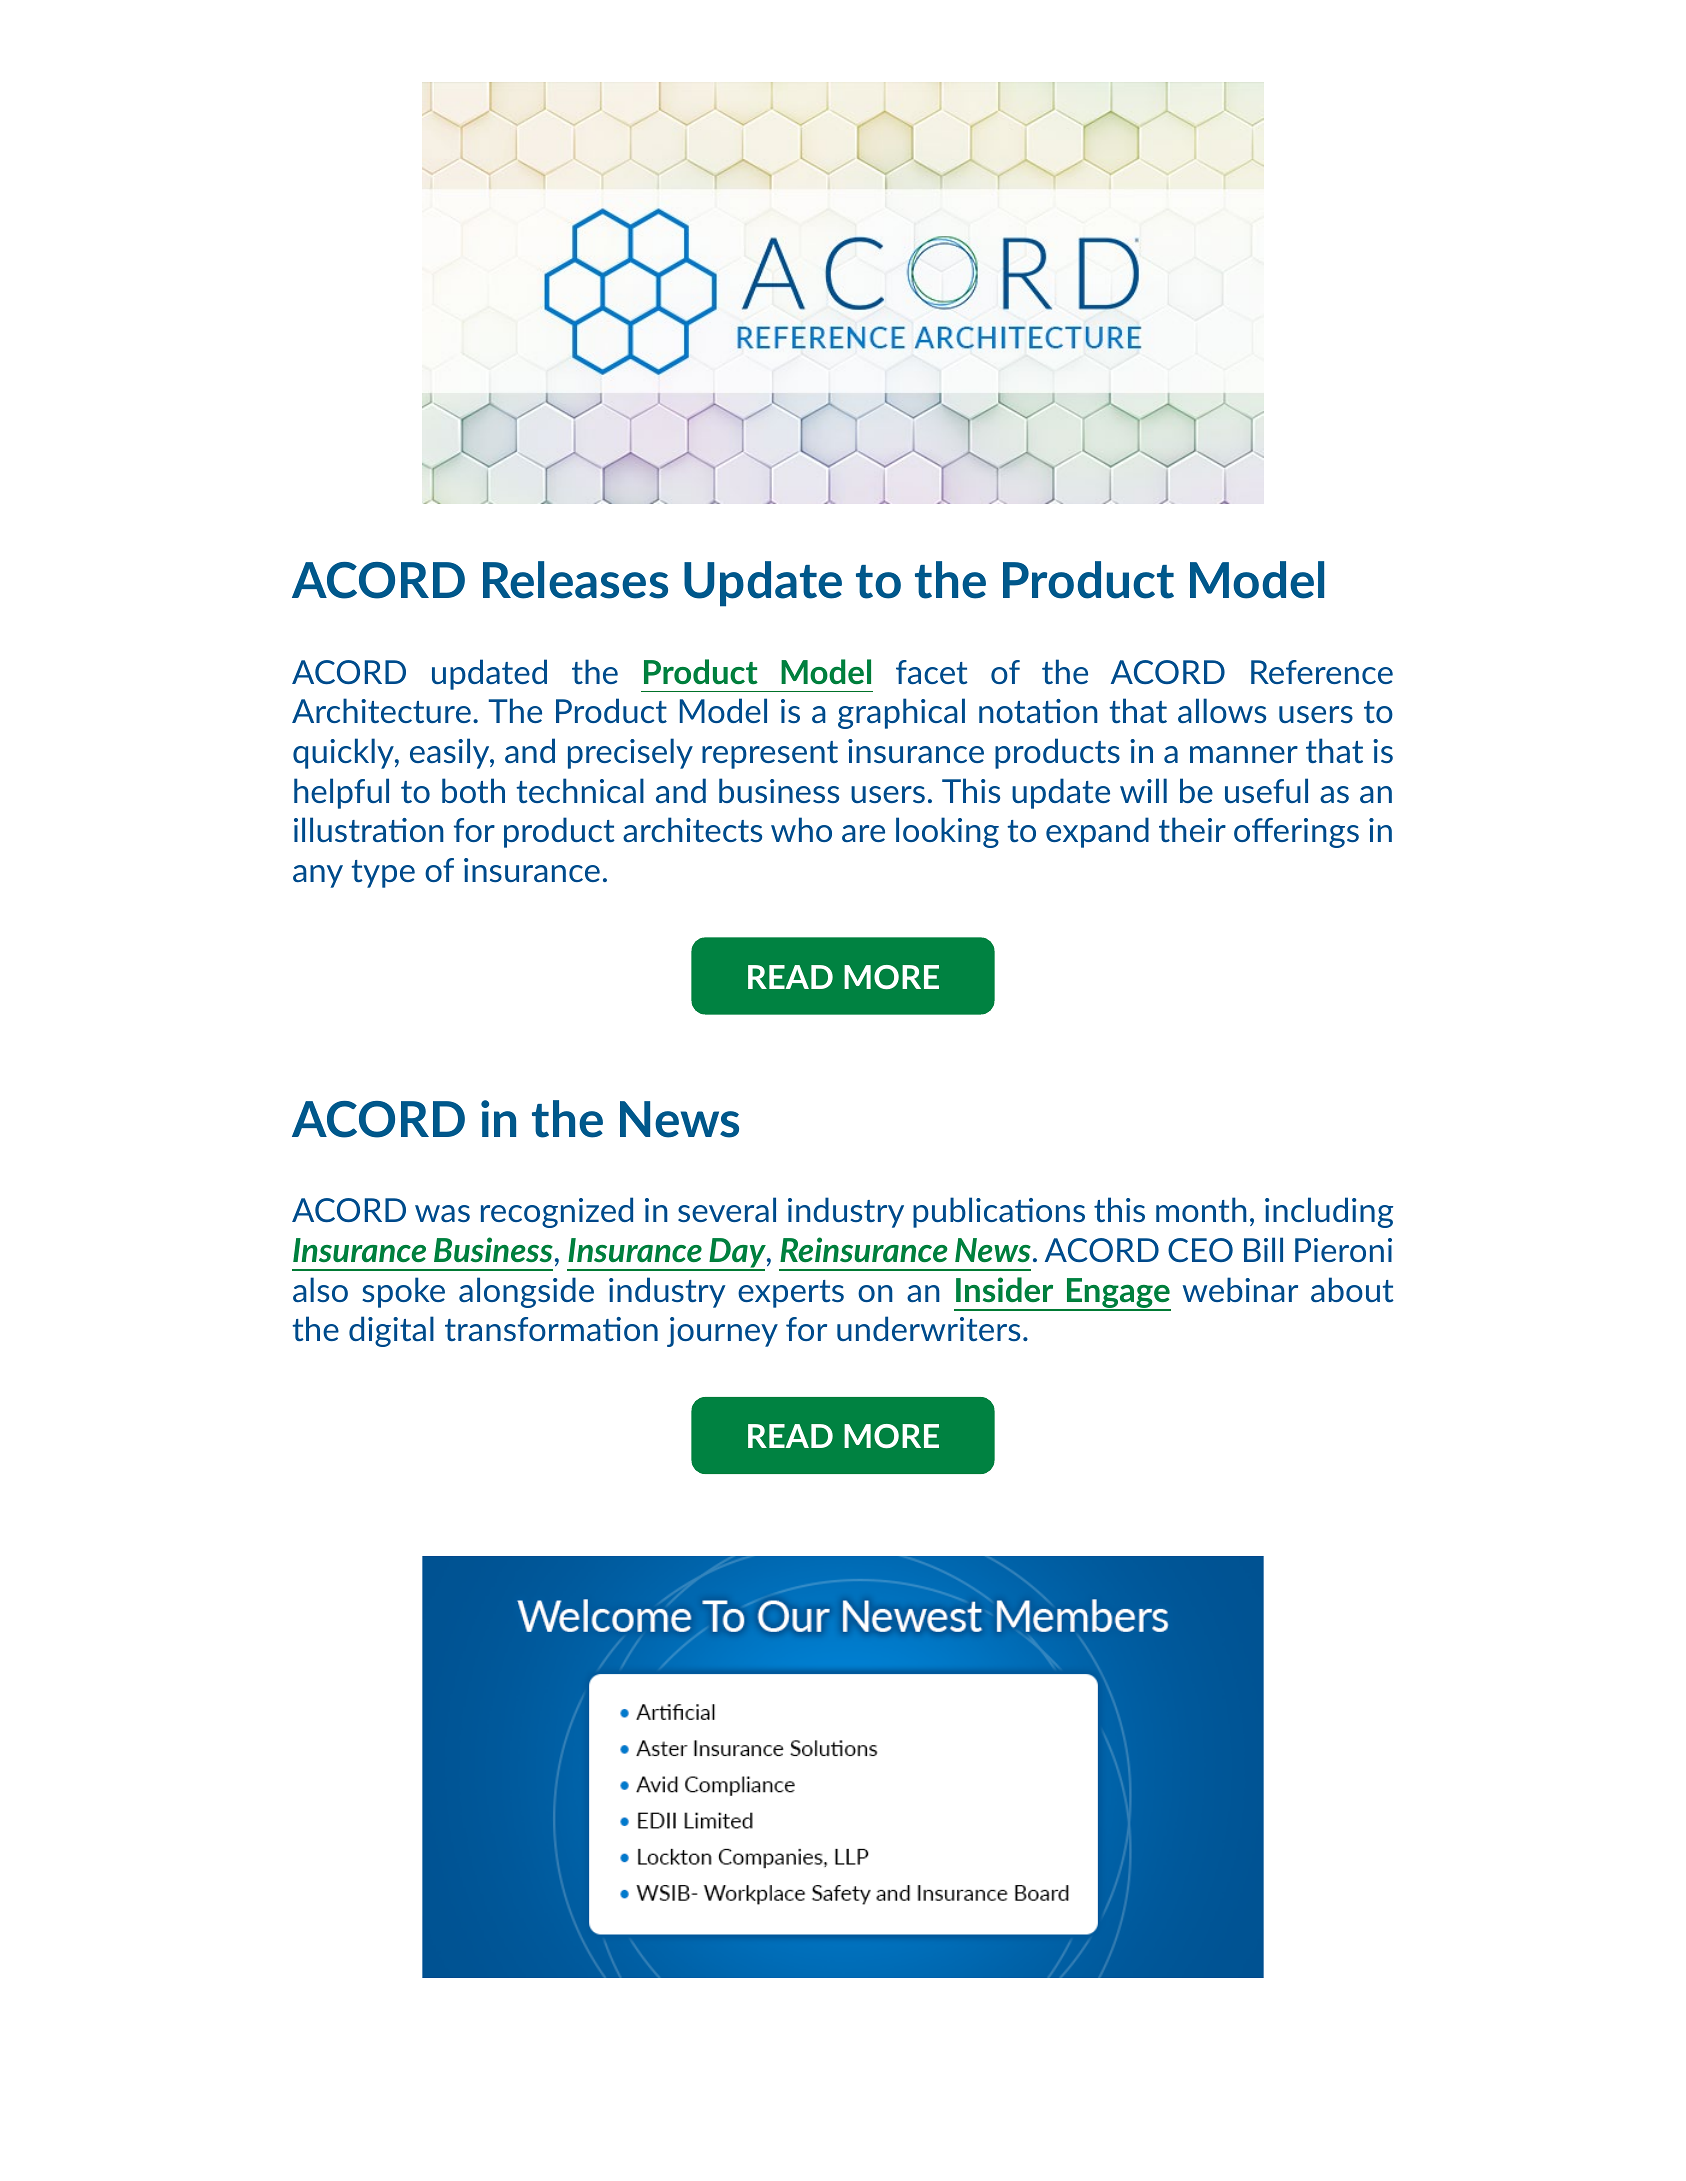  Describe the element at coordinates (1322, 672) in the screenshot. I see `Reference` at that location.
